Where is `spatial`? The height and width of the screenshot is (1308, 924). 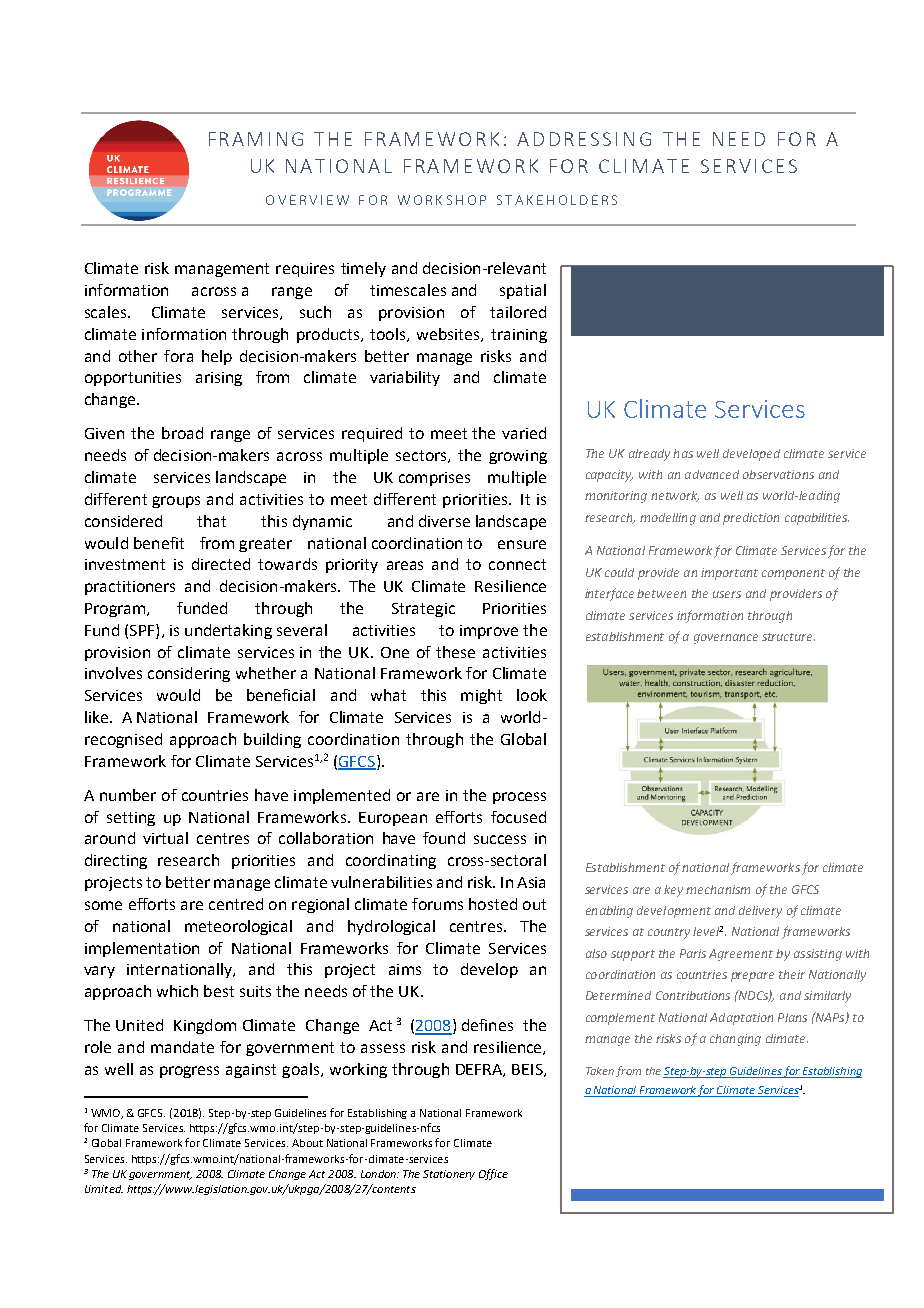 spatial is located at coordinates (523, 291).
